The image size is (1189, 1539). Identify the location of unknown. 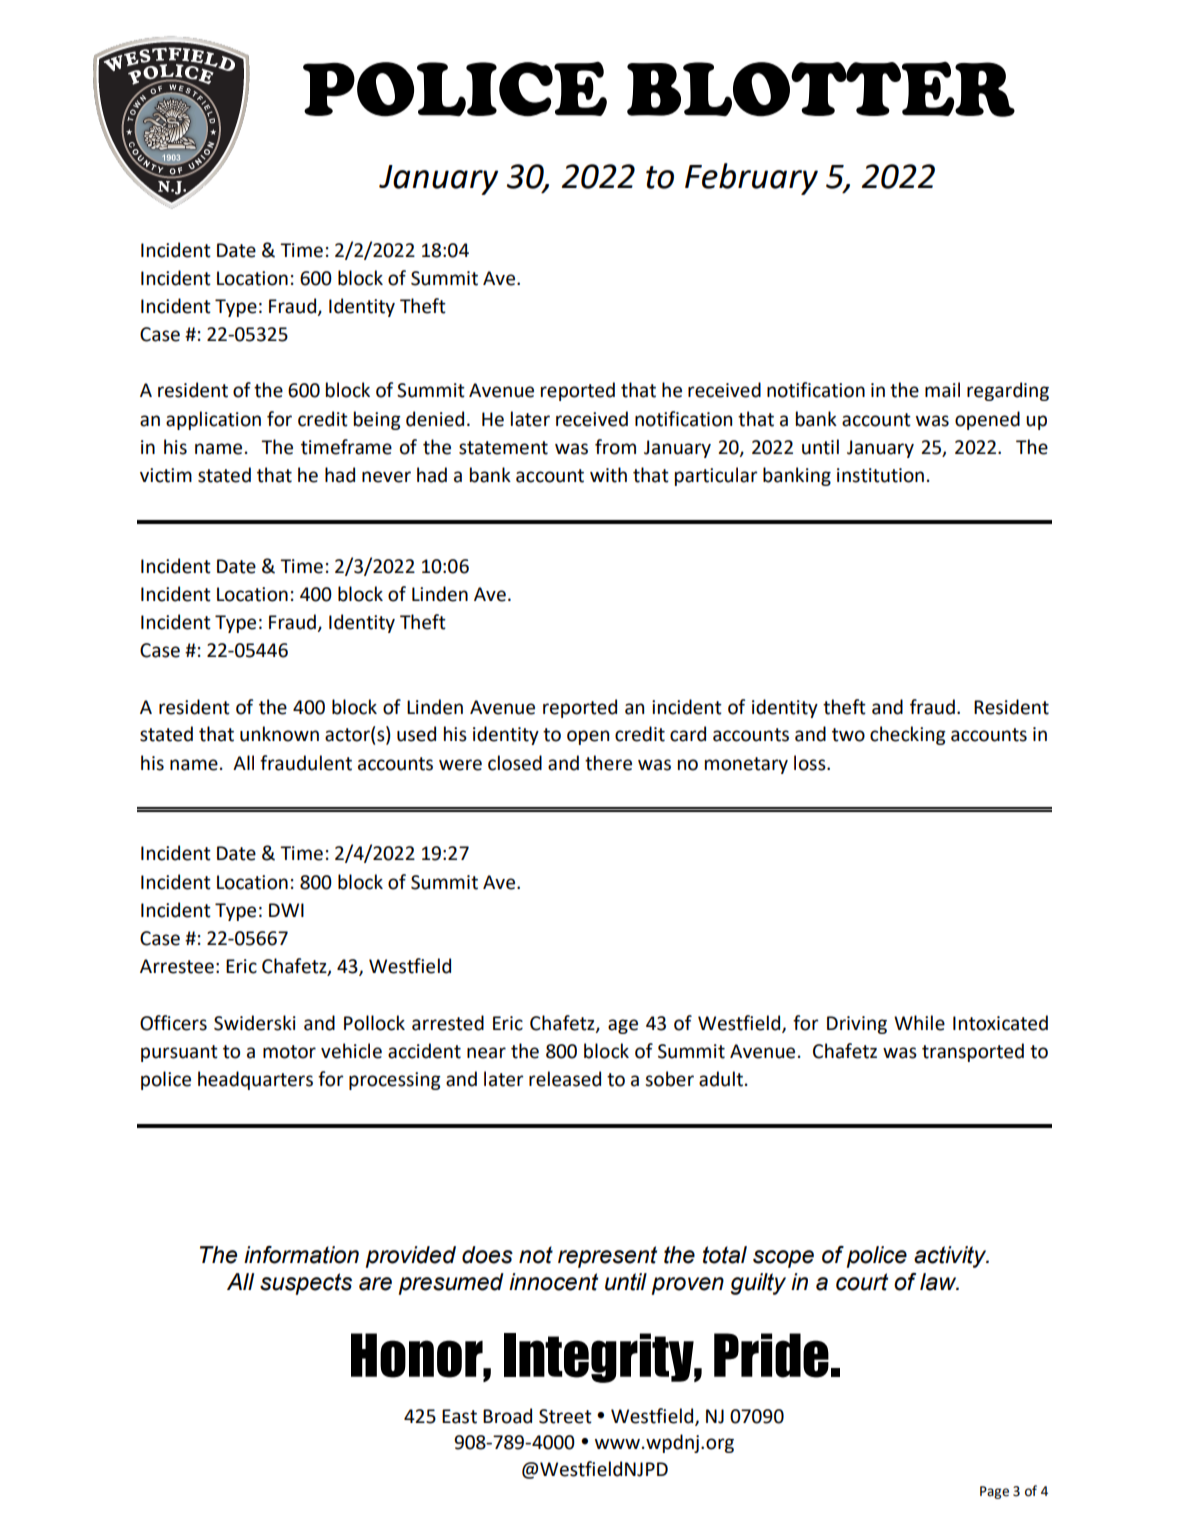
(279, 734).
